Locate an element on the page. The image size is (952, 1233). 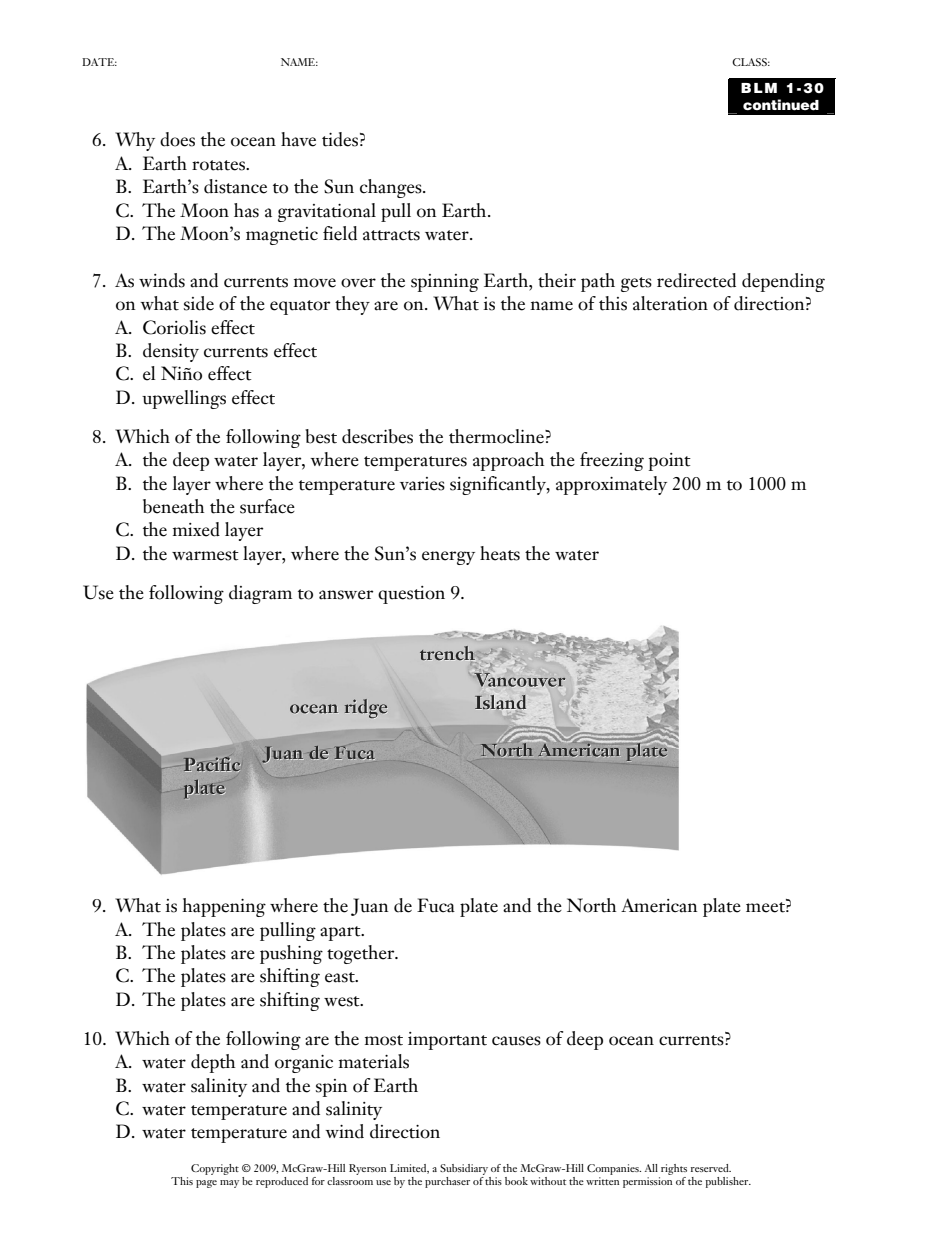
reserved is located at coordinates (711, 1168).
